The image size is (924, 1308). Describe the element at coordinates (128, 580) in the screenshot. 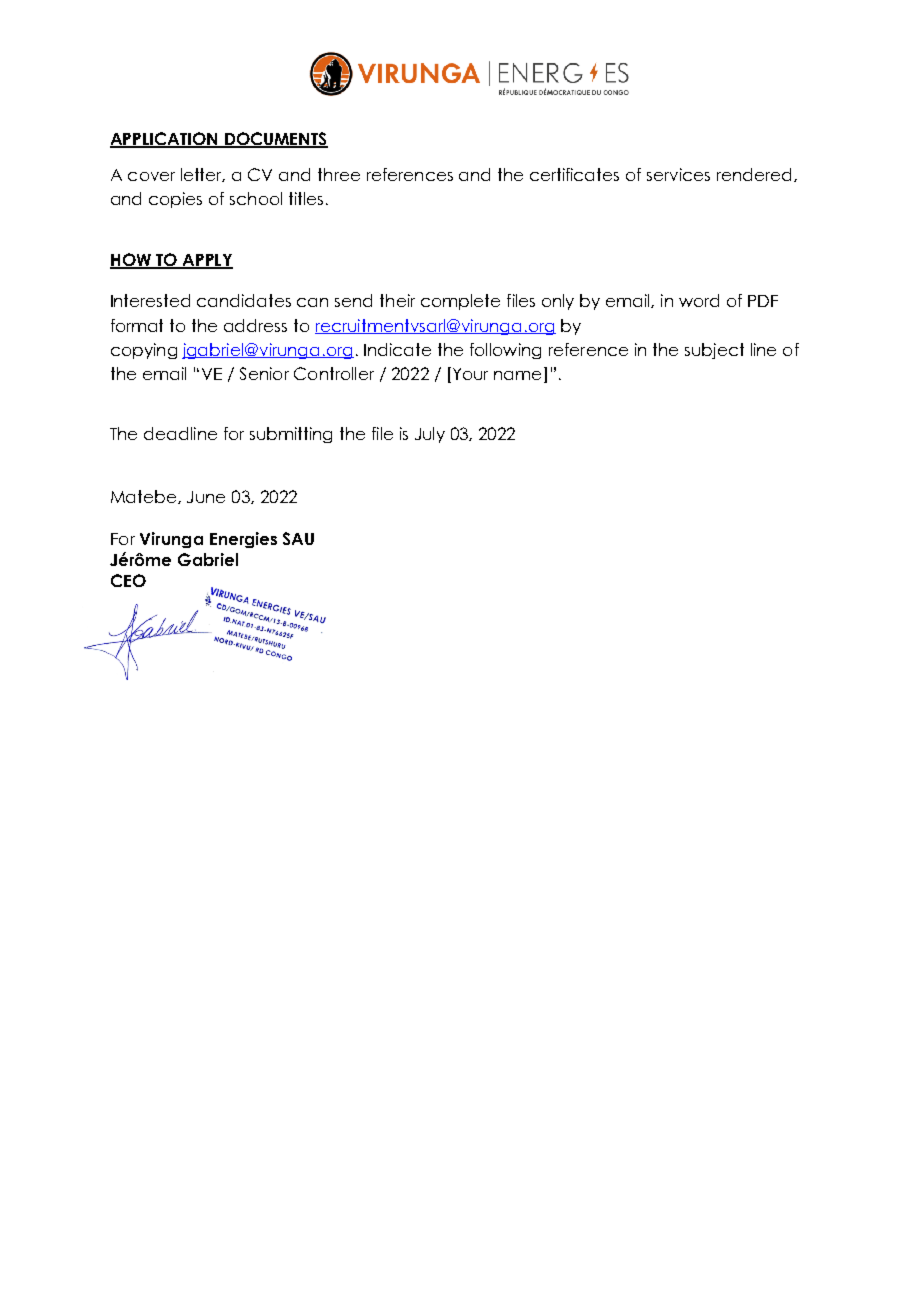

I see `CEO` at that location.
